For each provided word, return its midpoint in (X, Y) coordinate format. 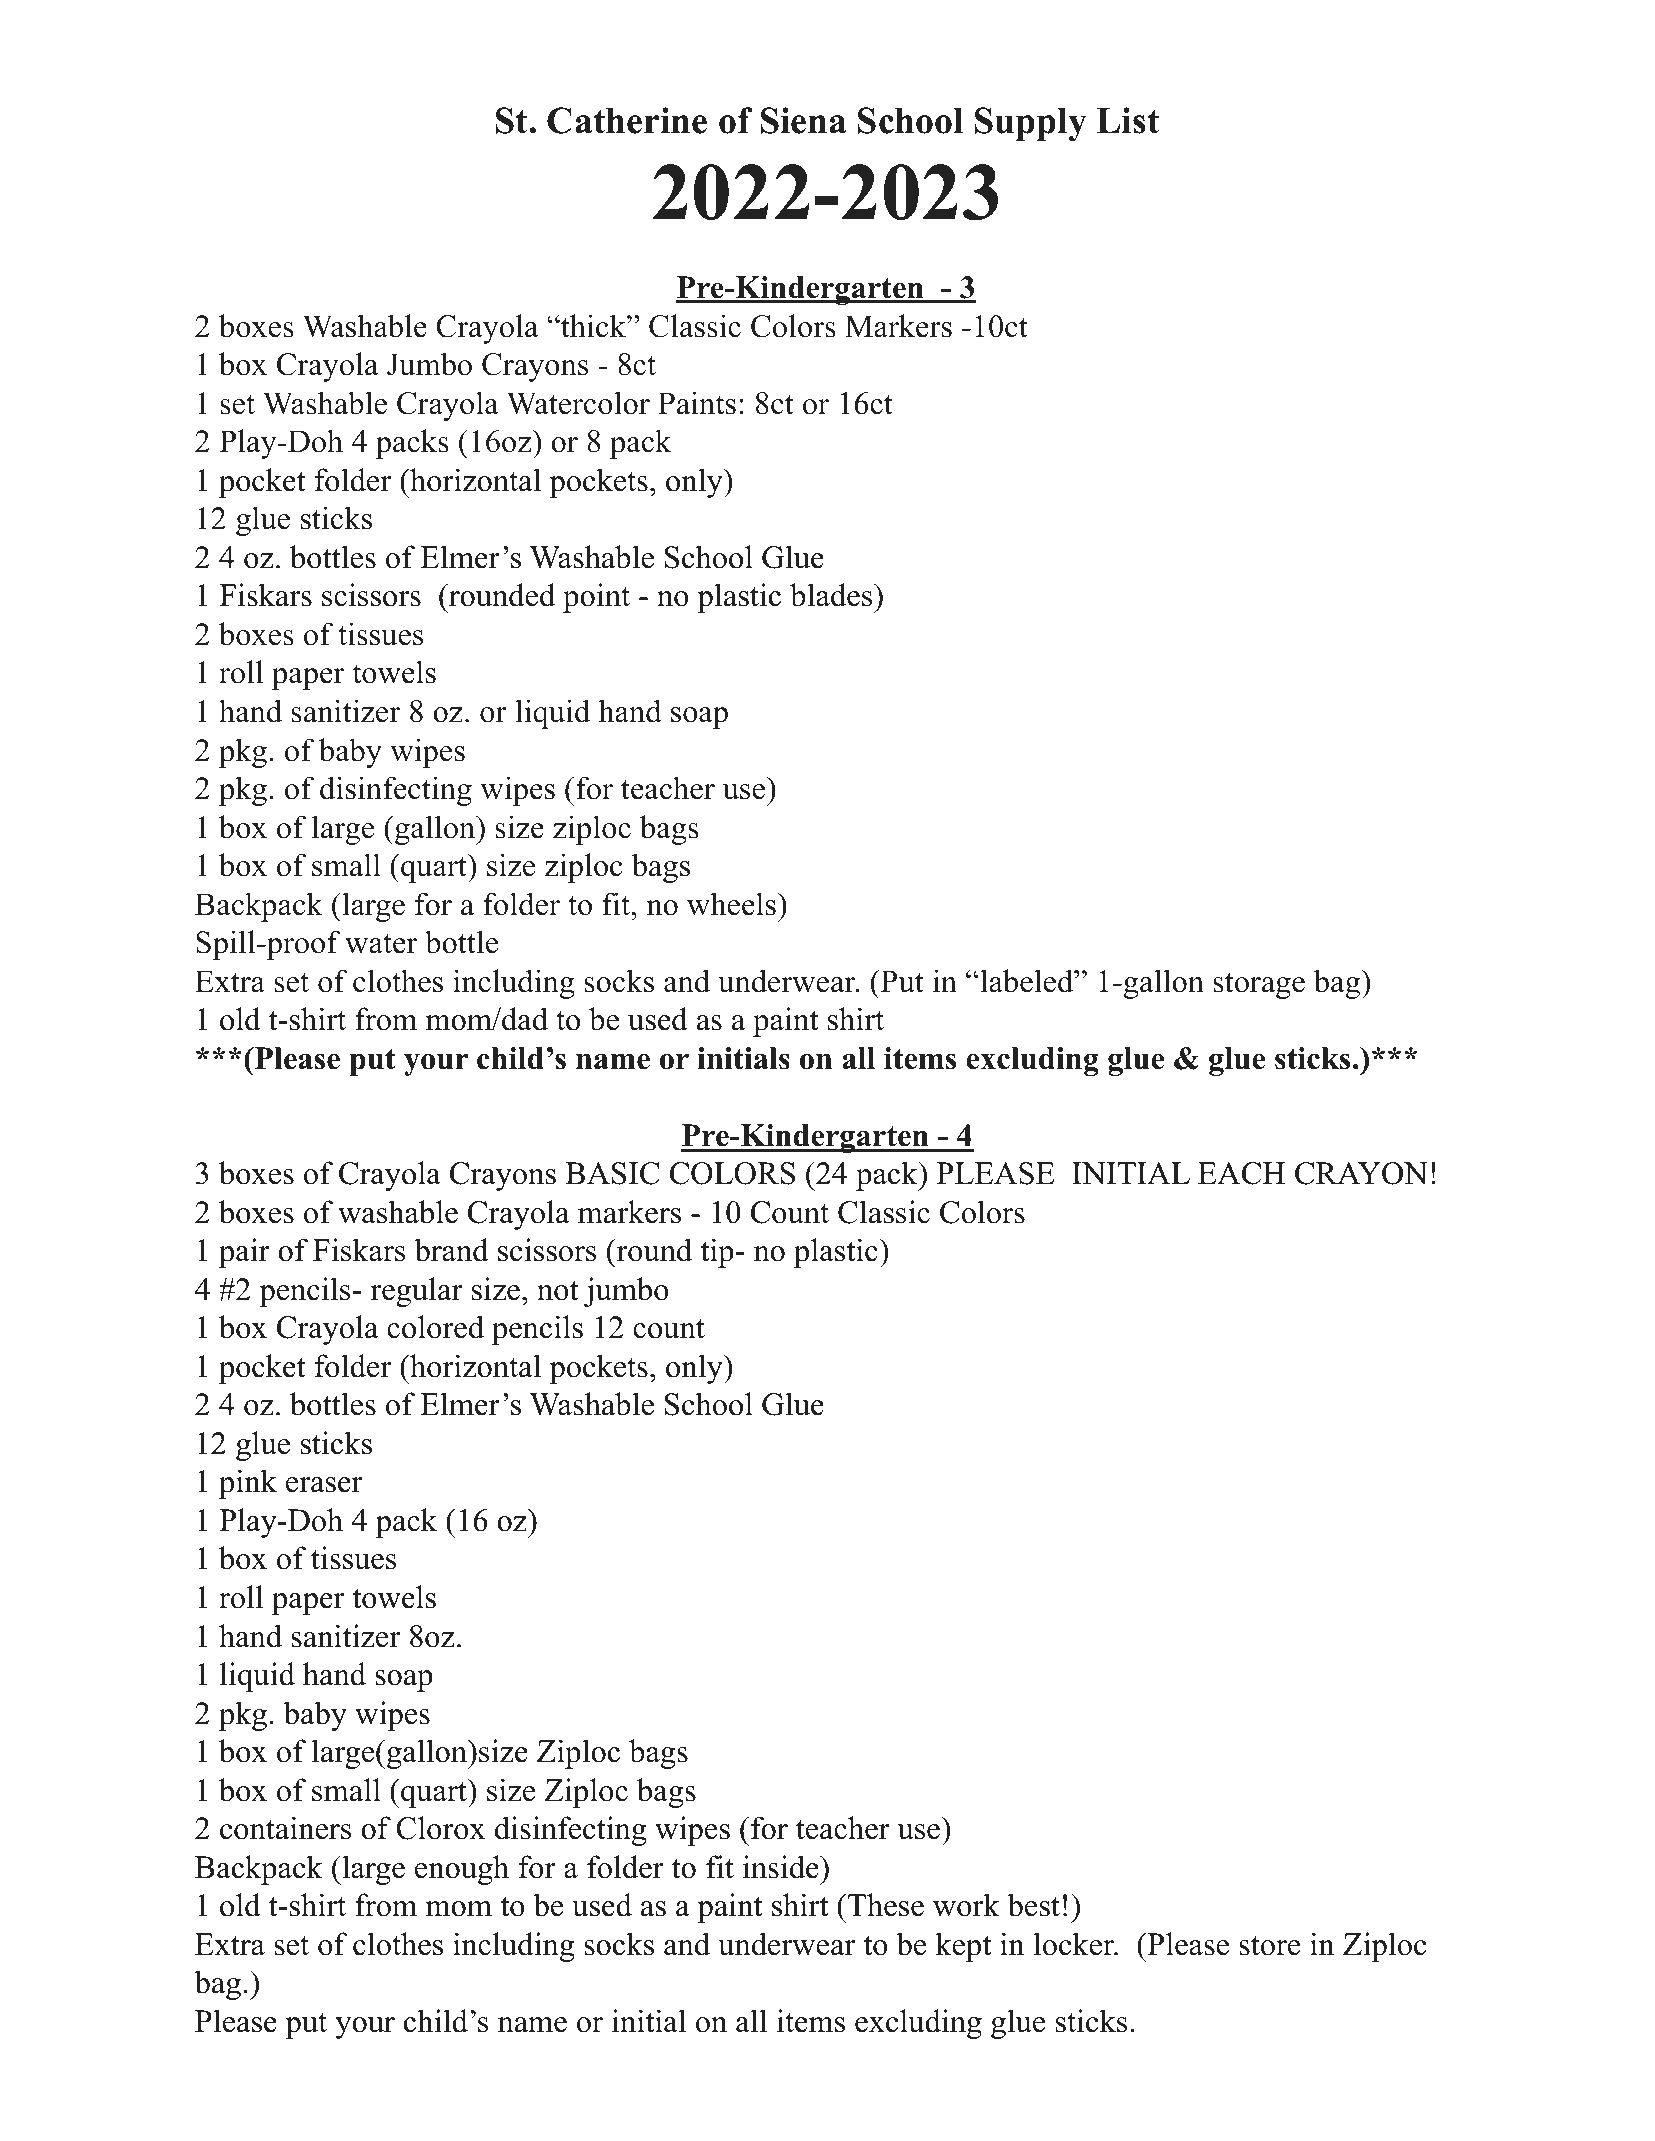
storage (1259, 986)
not (558, 1291)
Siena (803, 120)
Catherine (627, 120)
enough (462, 1870)
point (596, 598)
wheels (731, 904)
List (1128, 120)
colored (435, 1327)
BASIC (612, 1173)
